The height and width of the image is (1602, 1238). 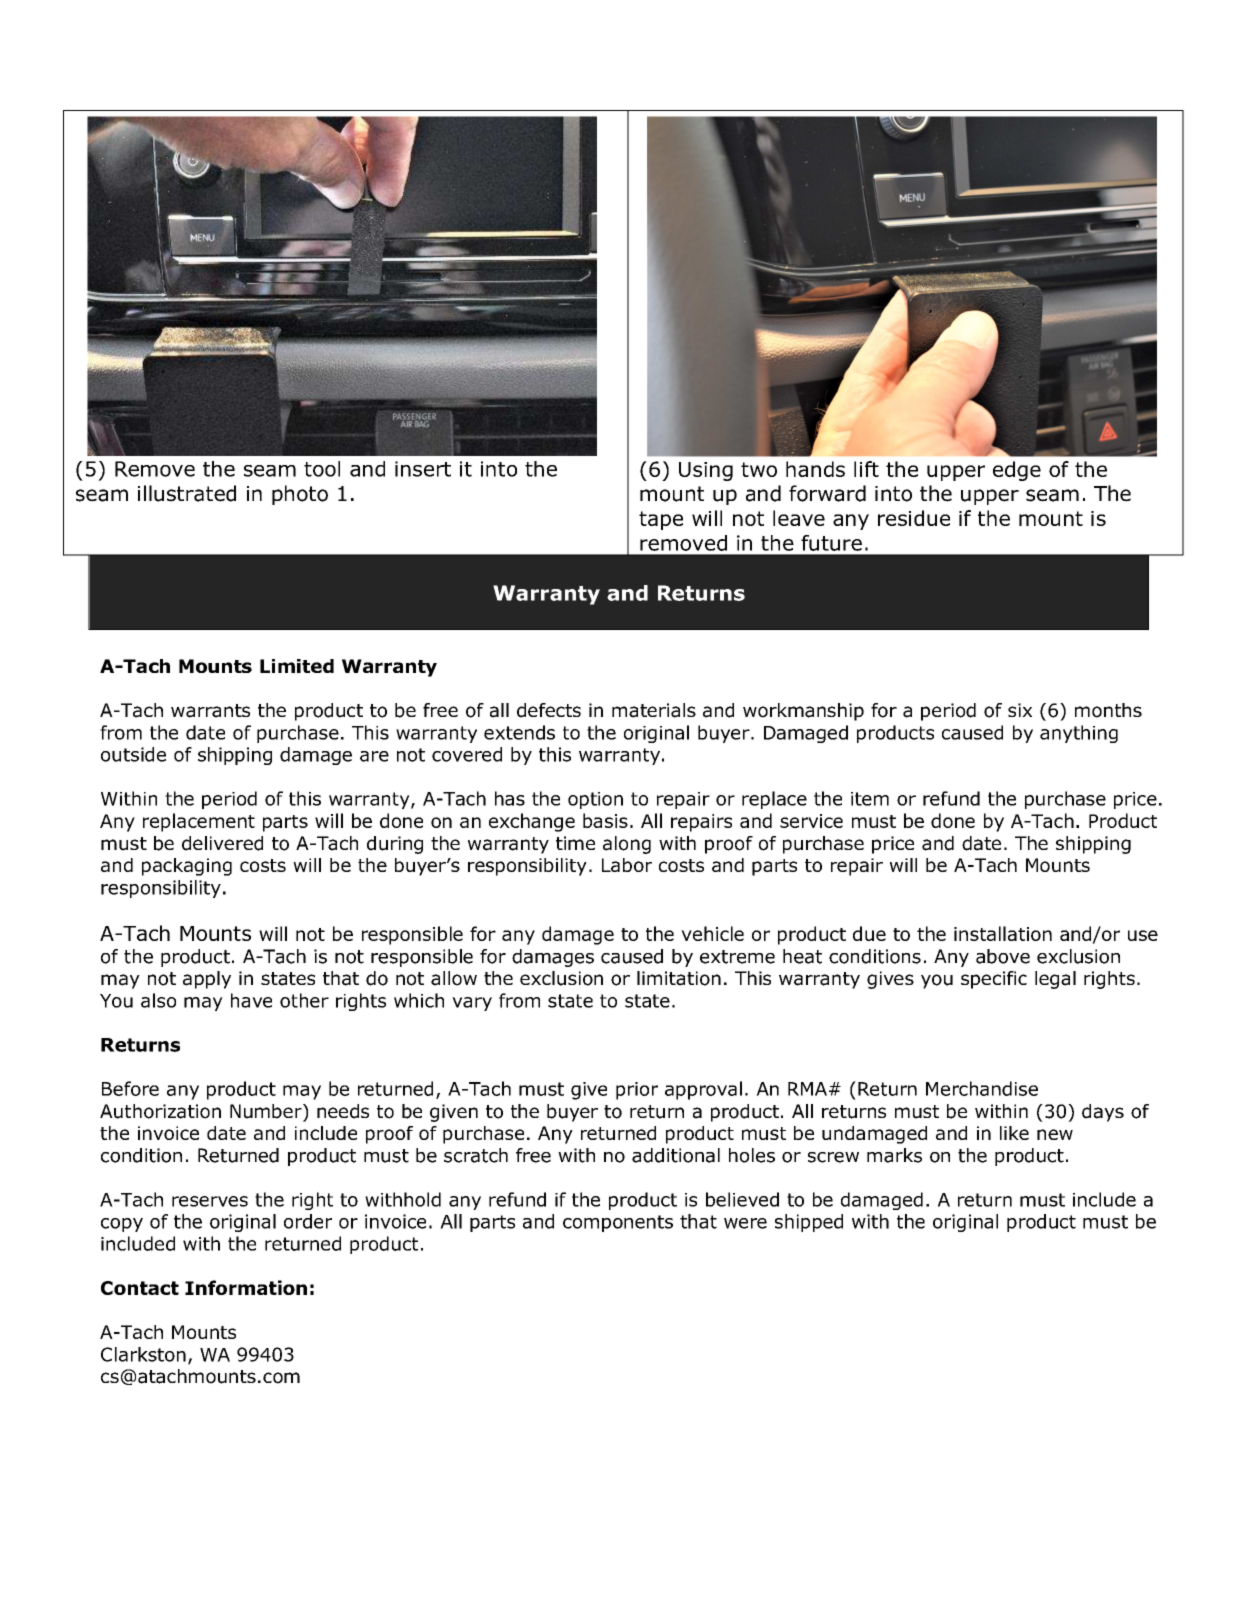 I want to click on materials, so click(x=654, y=710).
